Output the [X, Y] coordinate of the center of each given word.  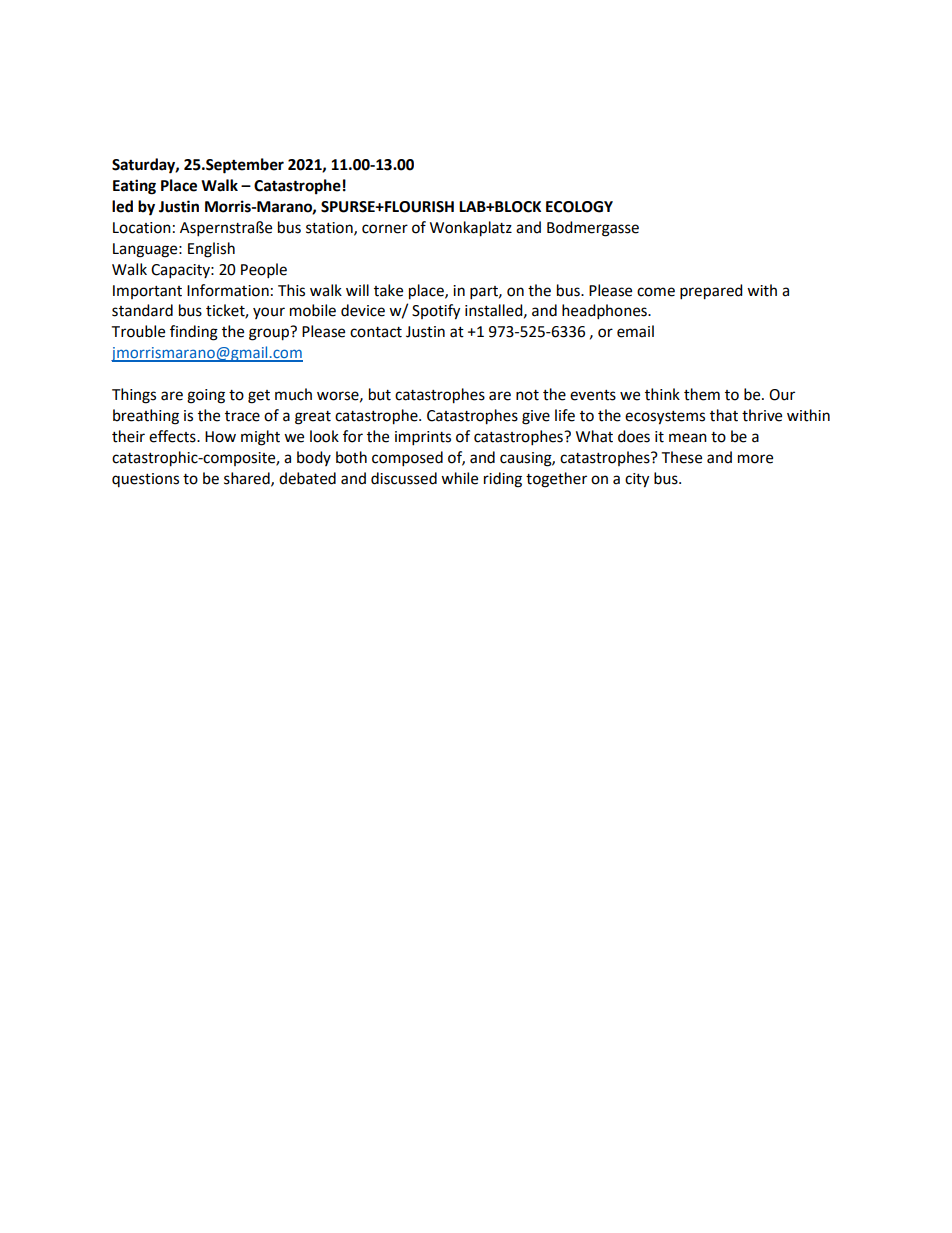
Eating [134, 187]
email [635, 331]
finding [194, 333]
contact [376, 332]
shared [248, 479]
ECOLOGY [579, 207]
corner [385, 229]
